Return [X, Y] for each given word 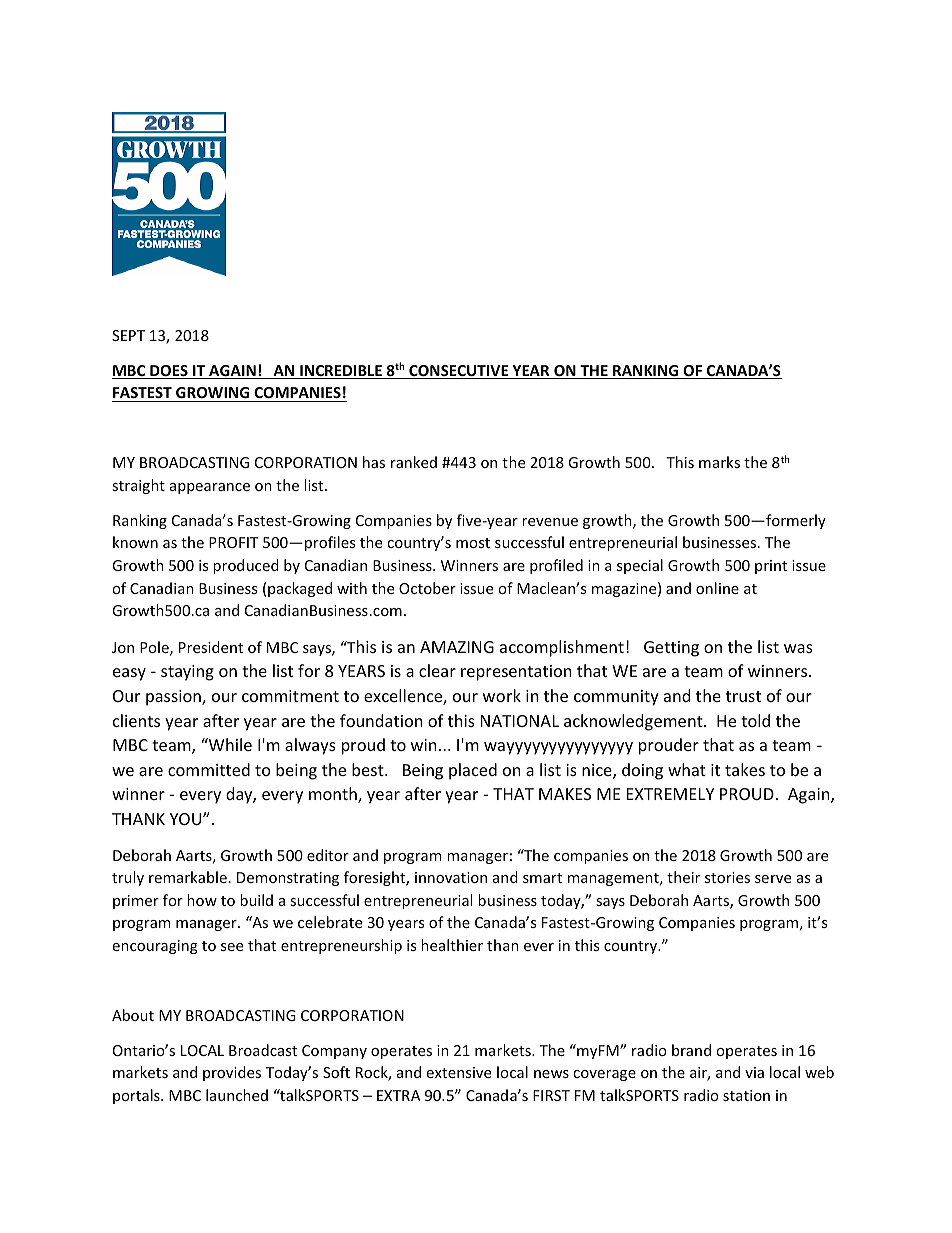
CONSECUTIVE [459, 372]
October [427, 588]
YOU [187, 819]
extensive [458, 1072]
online [717, 588]
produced [246, 566]
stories [727, 877]
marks [719, 462]
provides [232, 1073]
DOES [169, 372]
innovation [451, 877]
